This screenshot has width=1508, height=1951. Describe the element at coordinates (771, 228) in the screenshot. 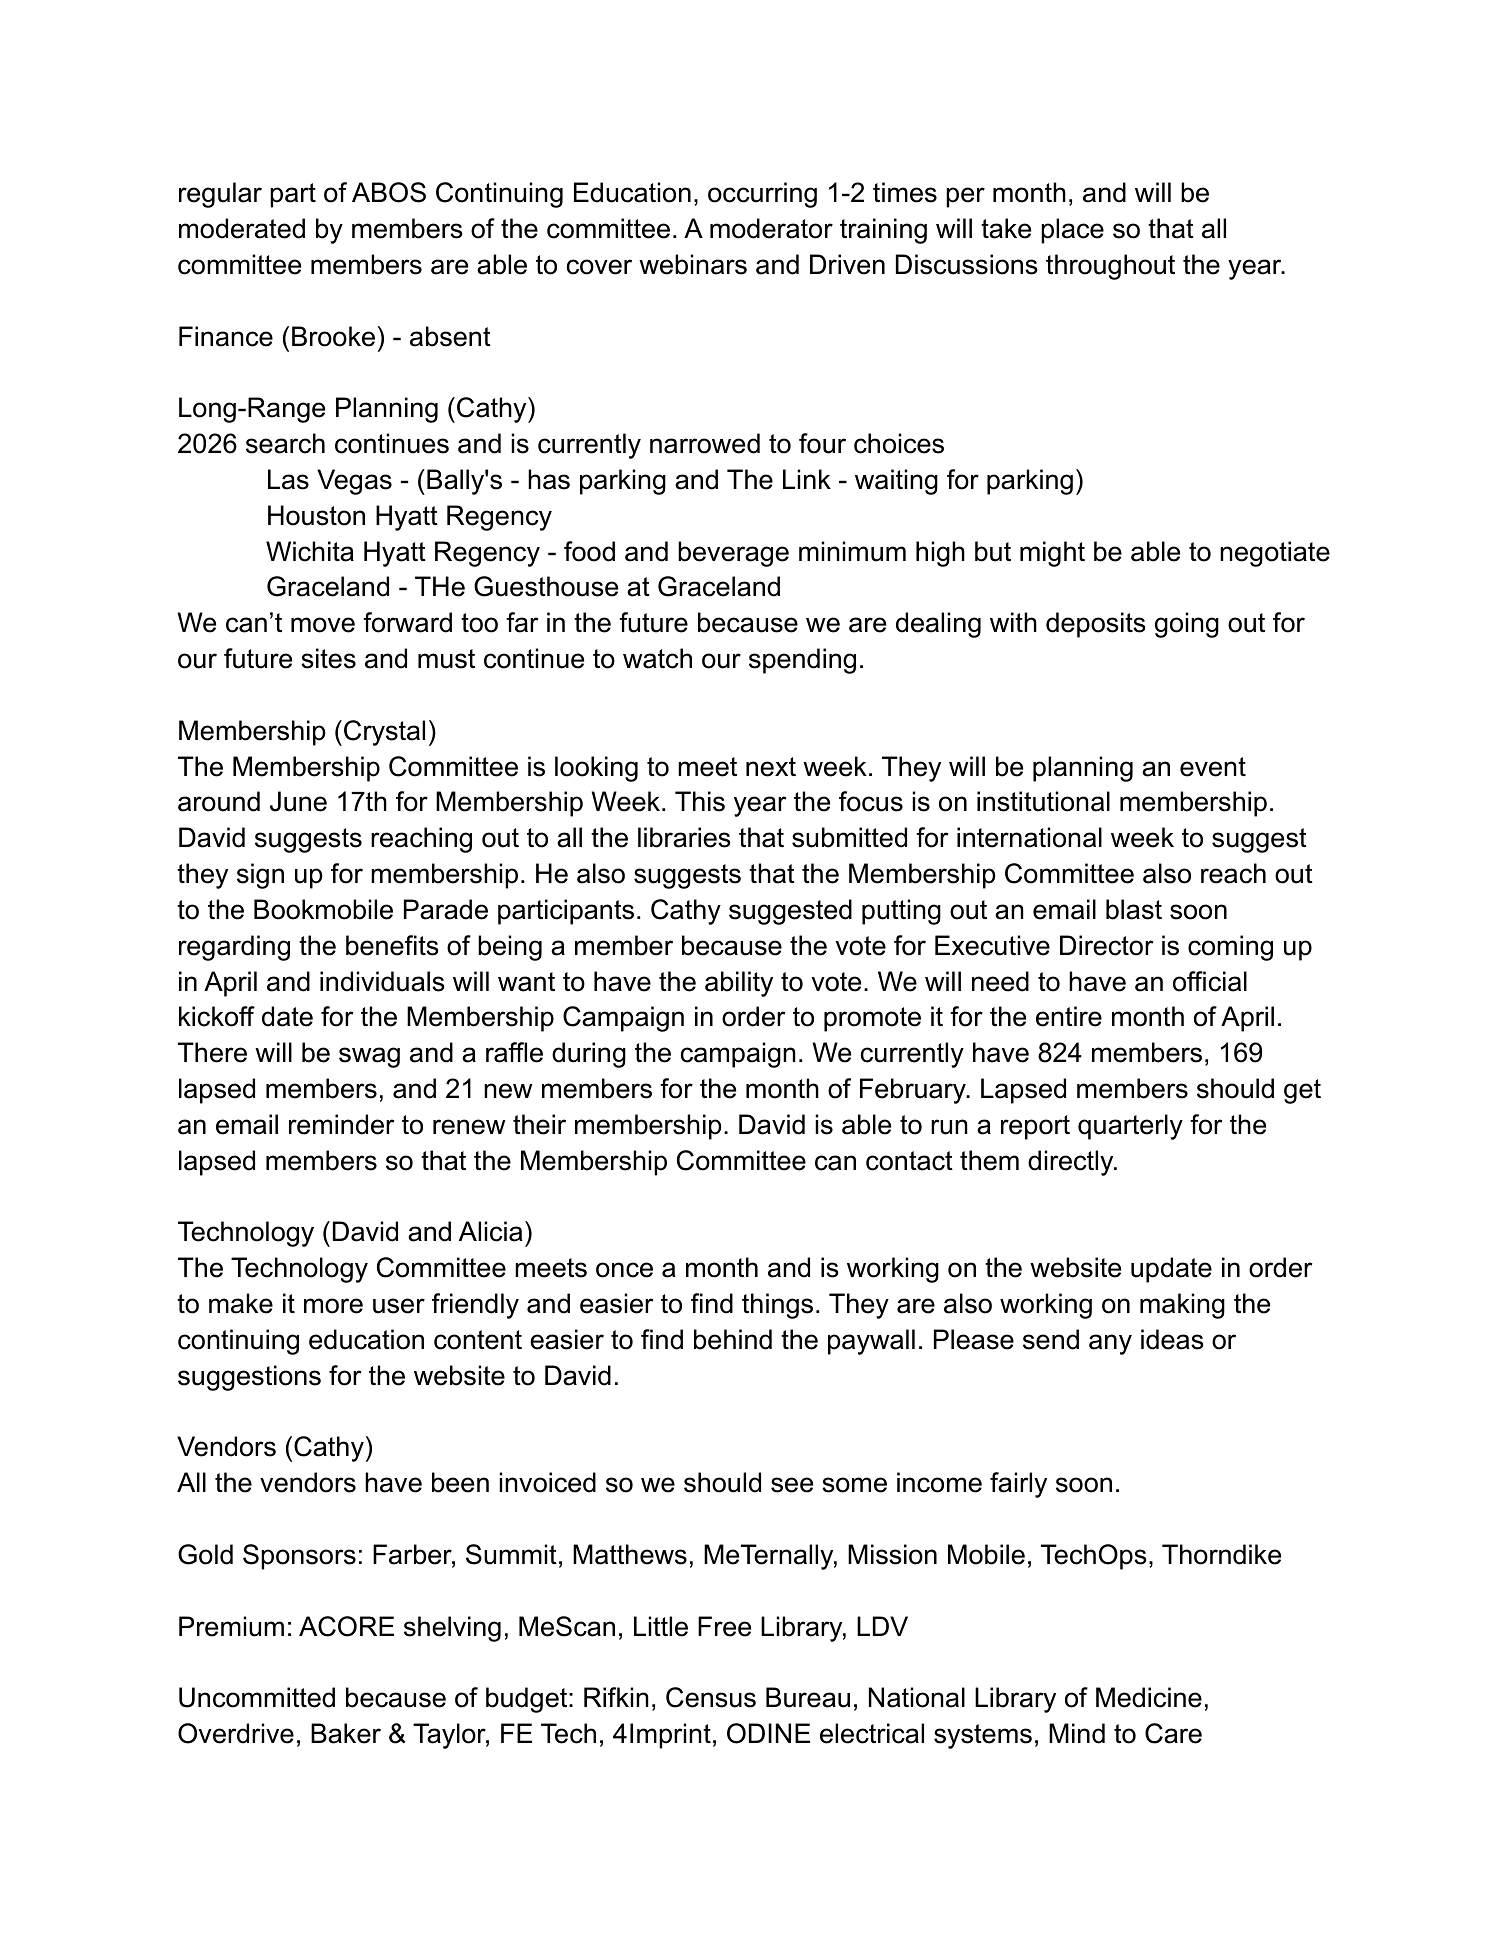

I see `moderator` at that location.
